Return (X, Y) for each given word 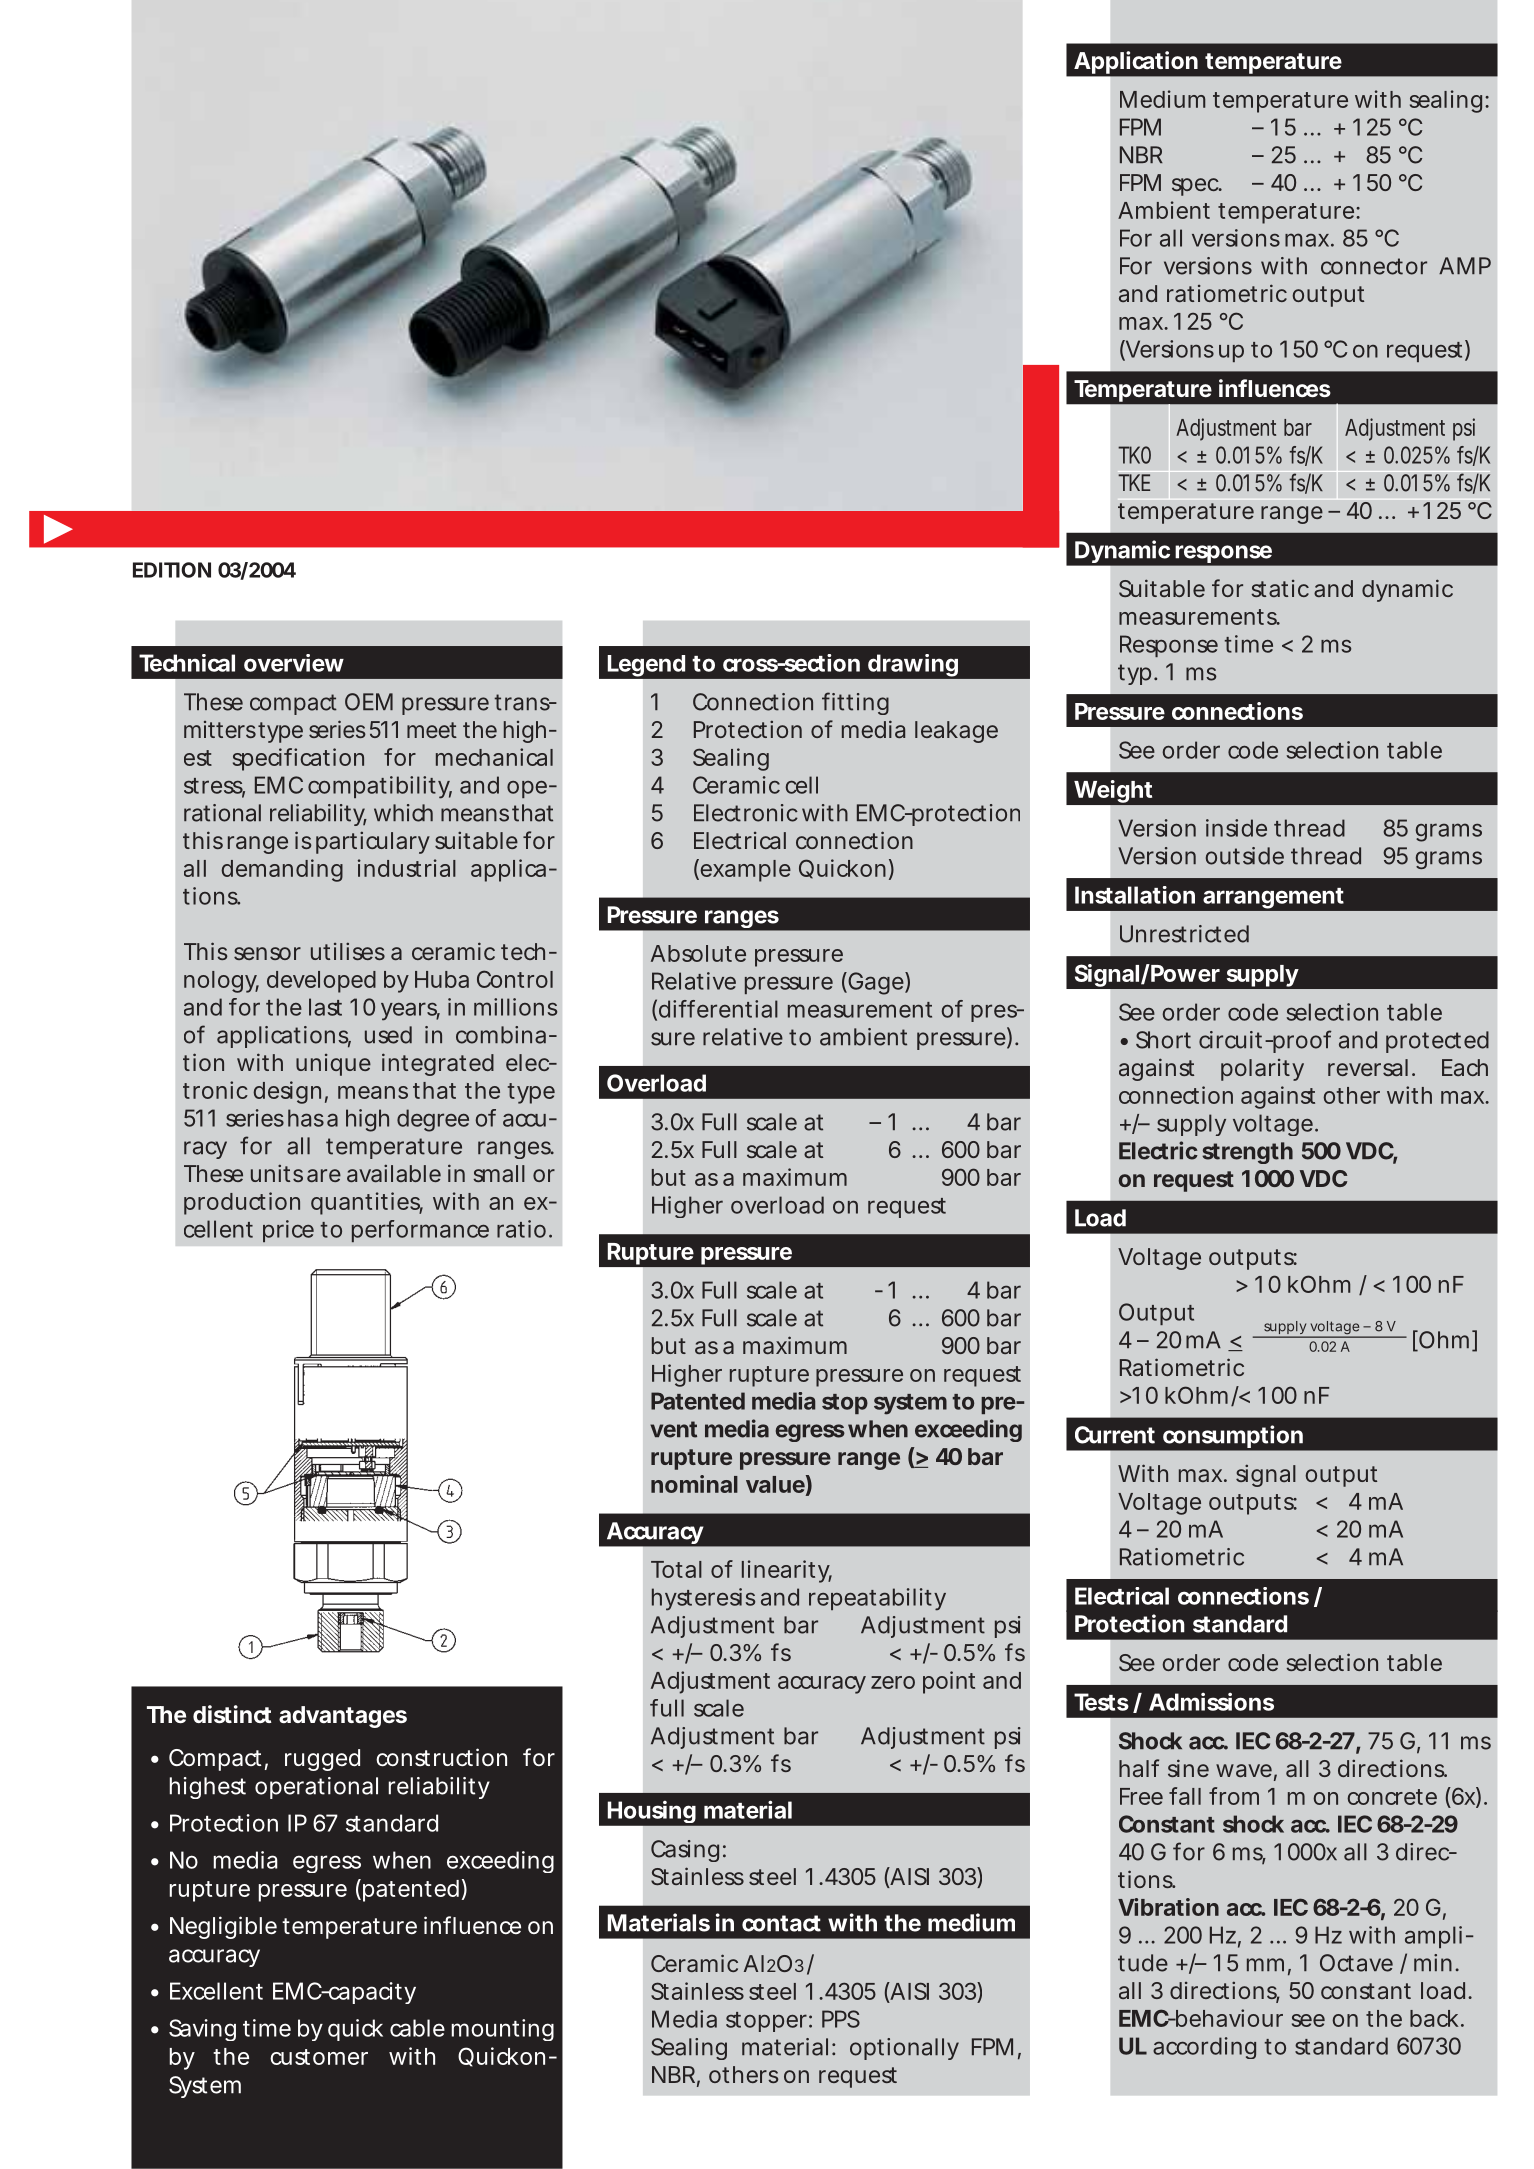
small (499, 1173)
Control (515, 979)
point (949, 1682)
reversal (1368, 1067)
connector (1374, 266)
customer (319, 2057)
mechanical (494, 757)
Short (1163, 1040)
